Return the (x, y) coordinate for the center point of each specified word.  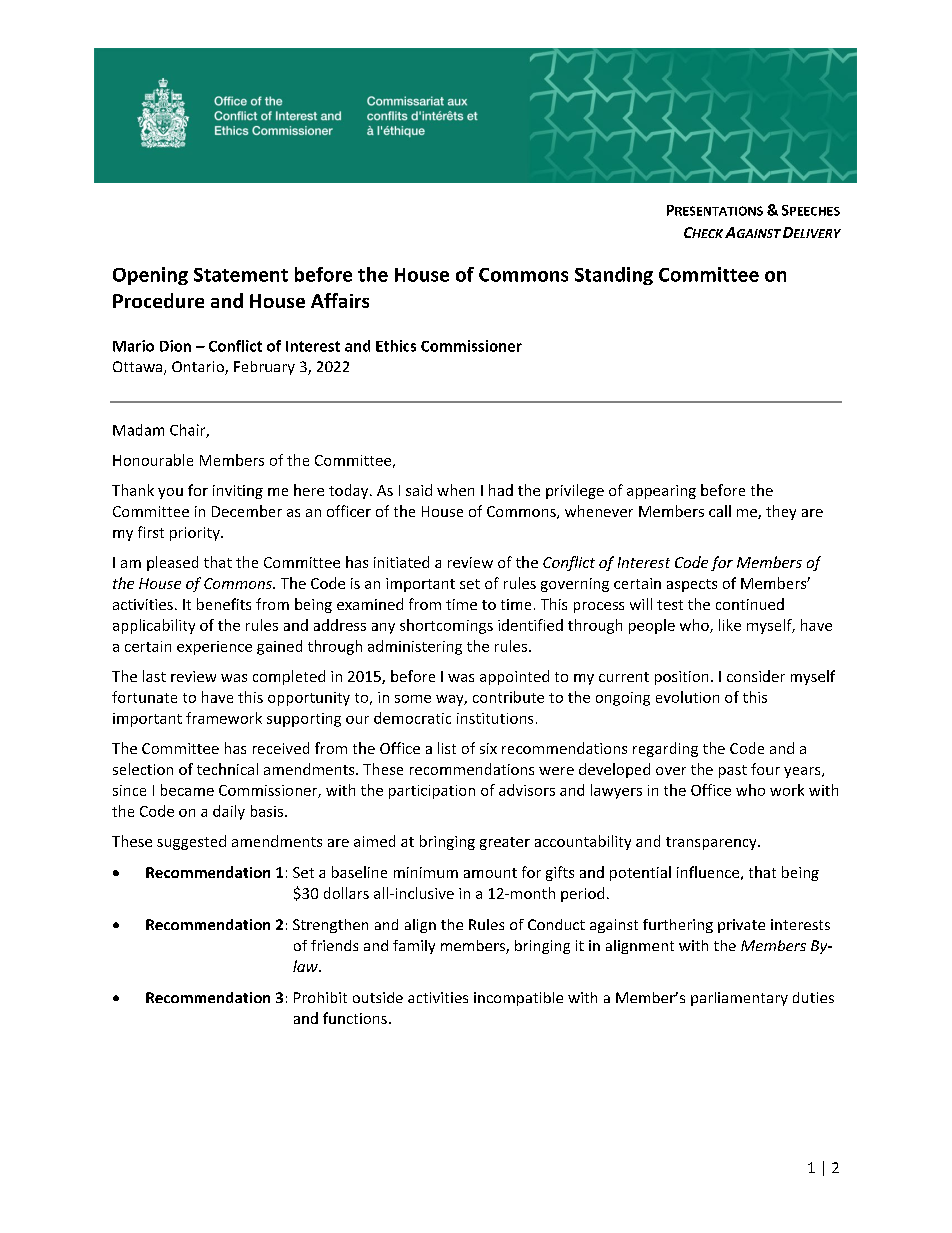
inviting (238, 492)
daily (229, 812)
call (720, 511)
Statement (241, 275)
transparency (712, 843)
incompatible (518, 999)
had (501, 490)
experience (214, 648)
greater (505, 843)
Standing (614, 276)
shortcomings (446, 626)
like (730, 625)
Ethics (396, 346)
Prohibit (320, 997)
